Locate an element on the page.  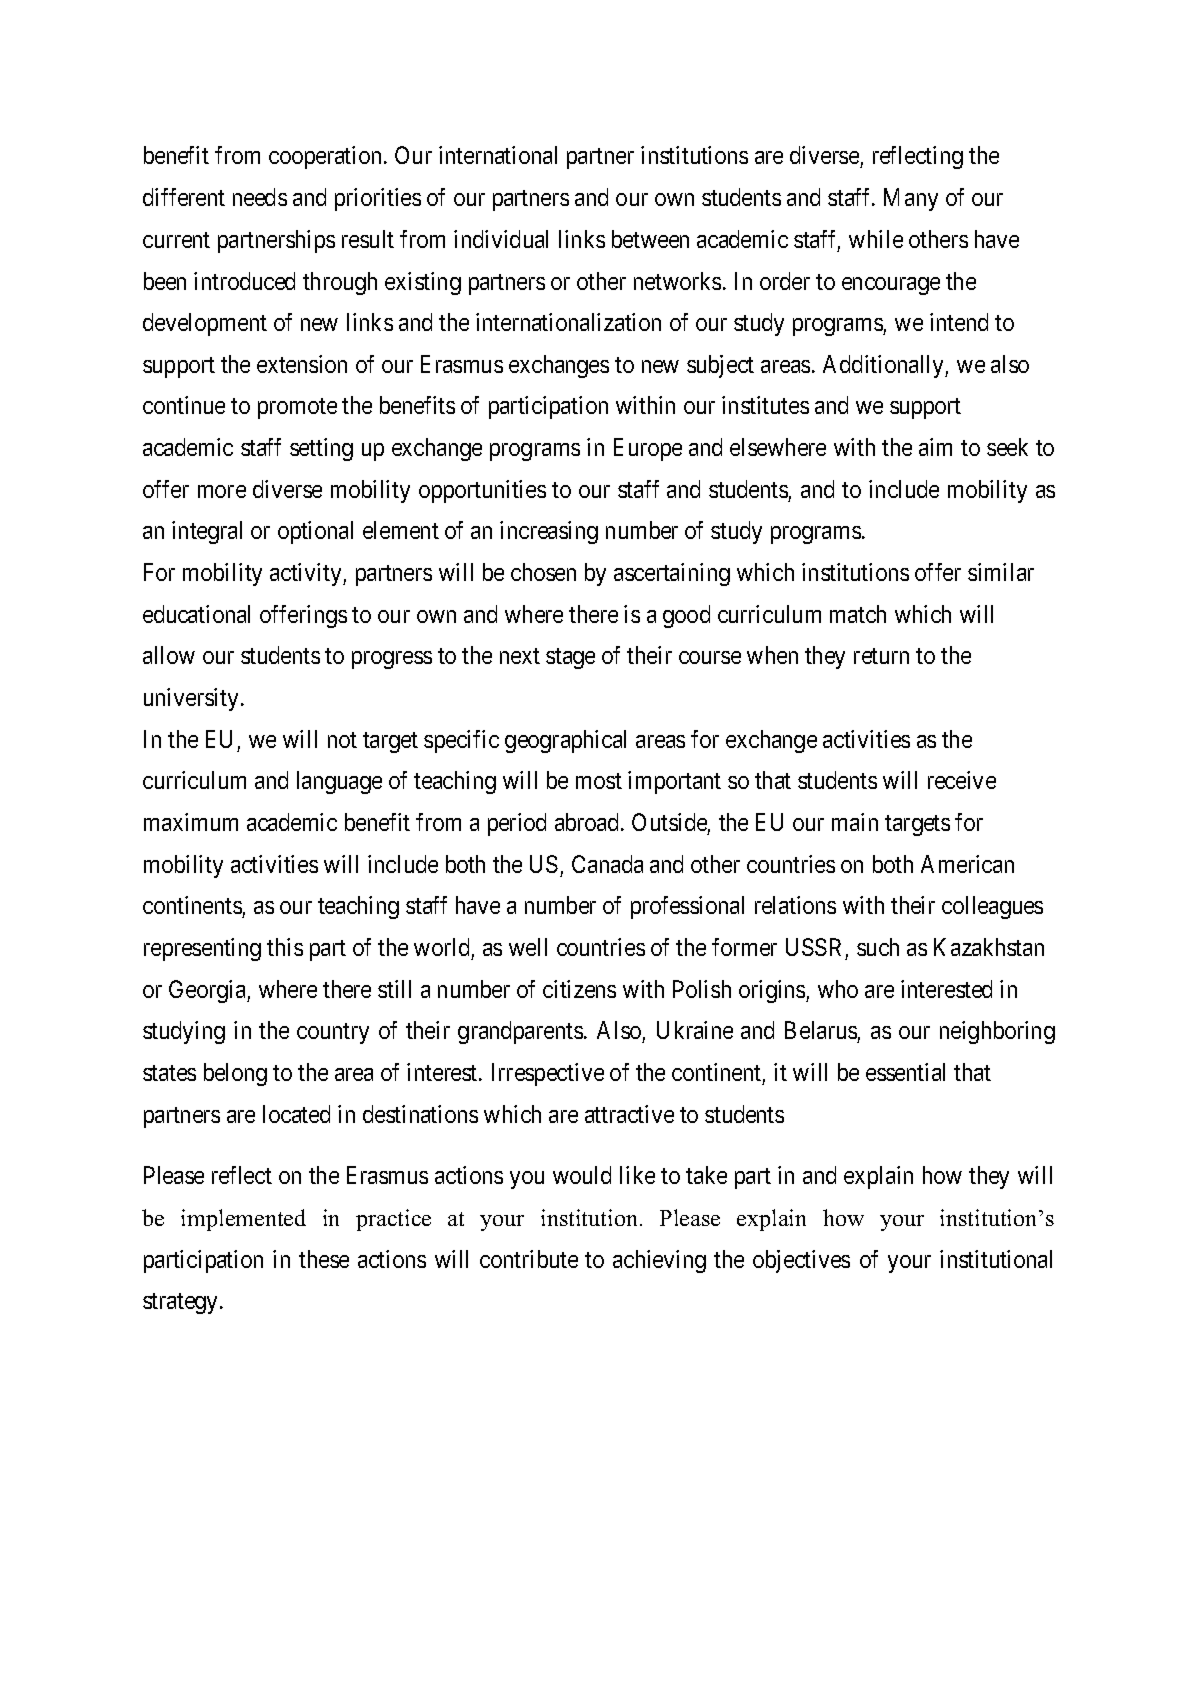
such is located at coordinates (878, 947).
